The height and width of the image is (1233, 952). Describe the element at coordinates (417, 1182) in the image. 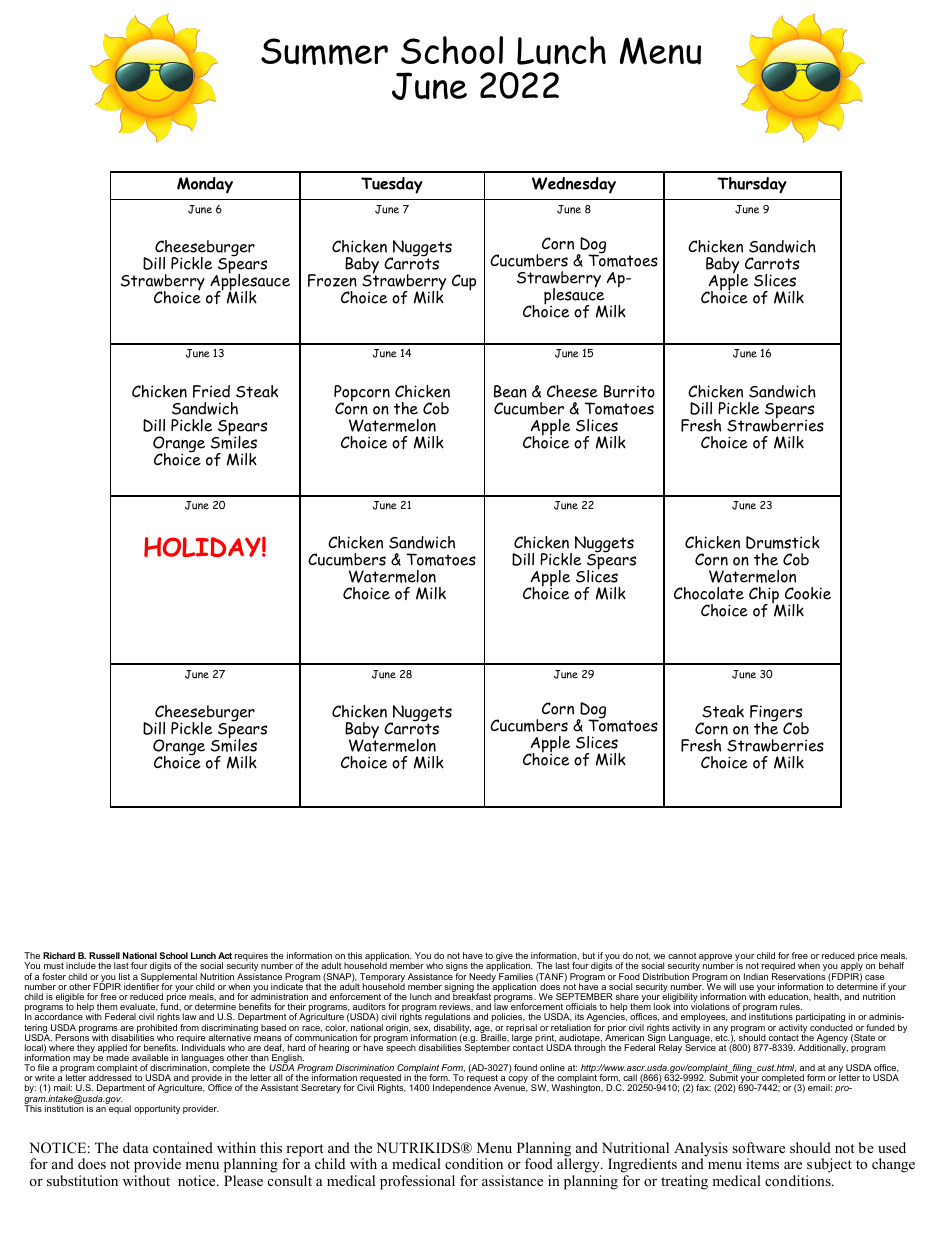

I see `professional` at that location.
